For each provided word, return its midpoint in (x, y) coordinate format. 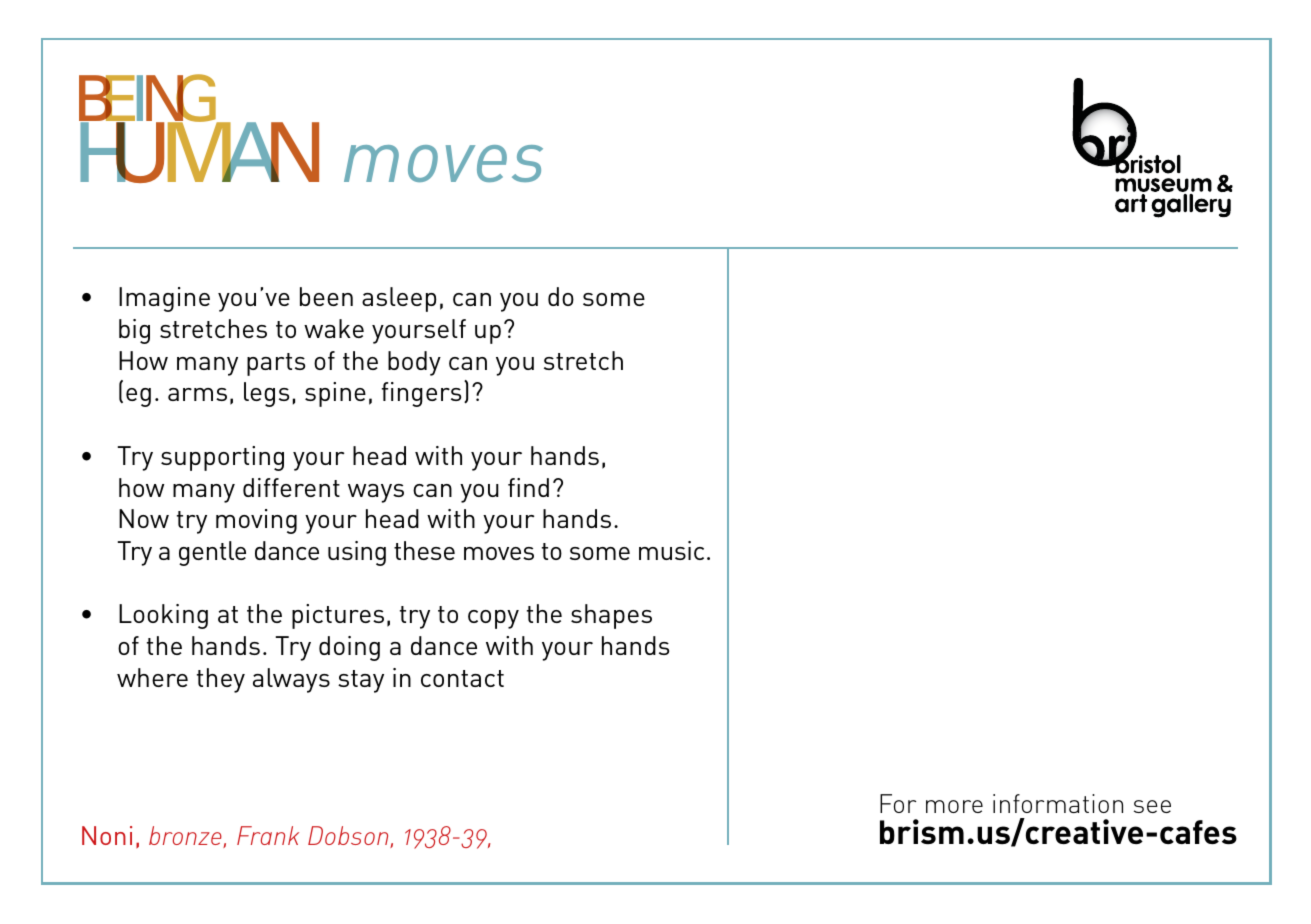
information (1058, 803)
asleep (399, 299)
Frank (268, 835)
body (414, 363)
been (326, 296)
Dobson (349, 837)
